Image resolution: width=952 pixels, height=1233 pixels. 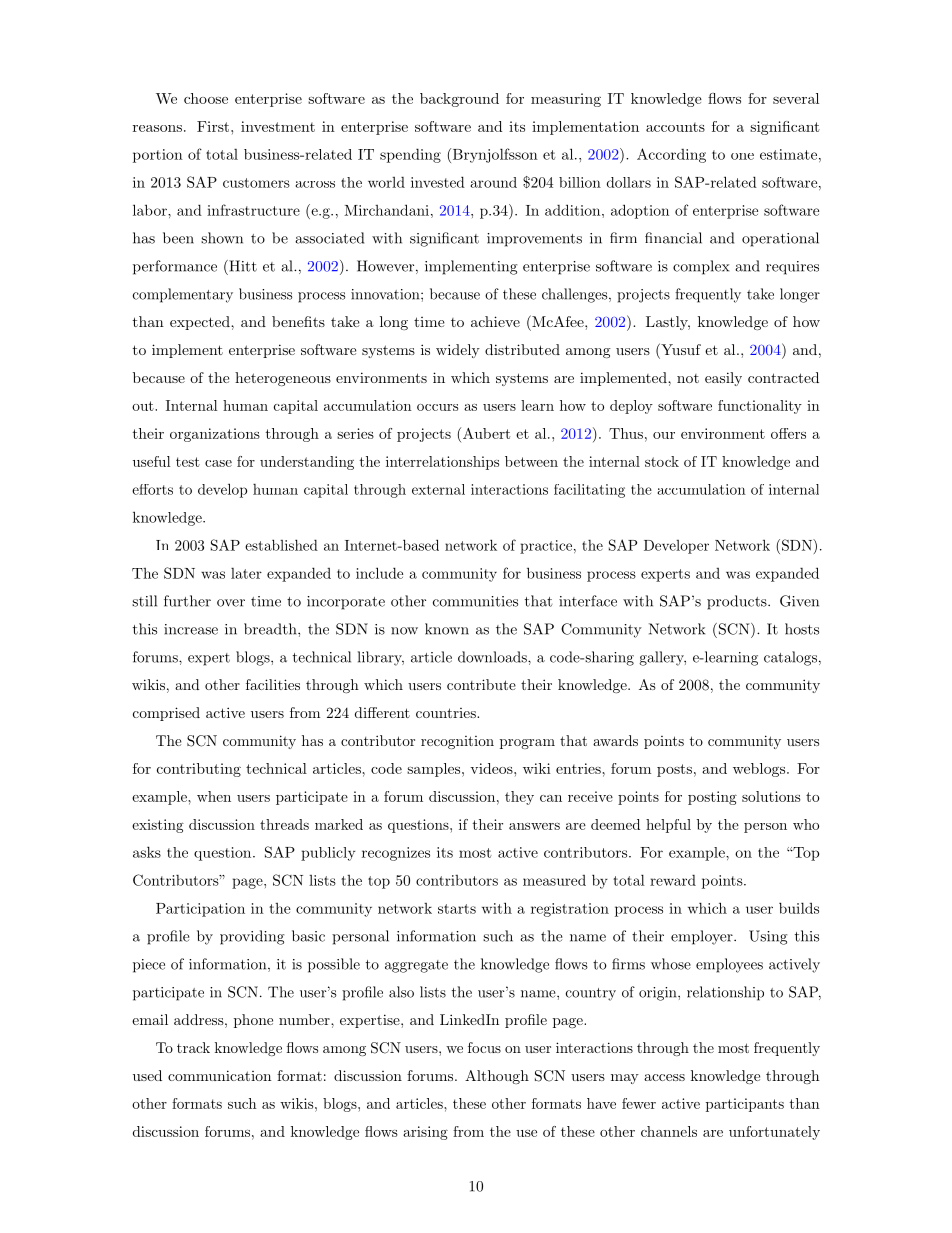 What do you see at coordinates (675, 127) in the screenshot?
I see `accounts` at bounding box center [675, 127].
